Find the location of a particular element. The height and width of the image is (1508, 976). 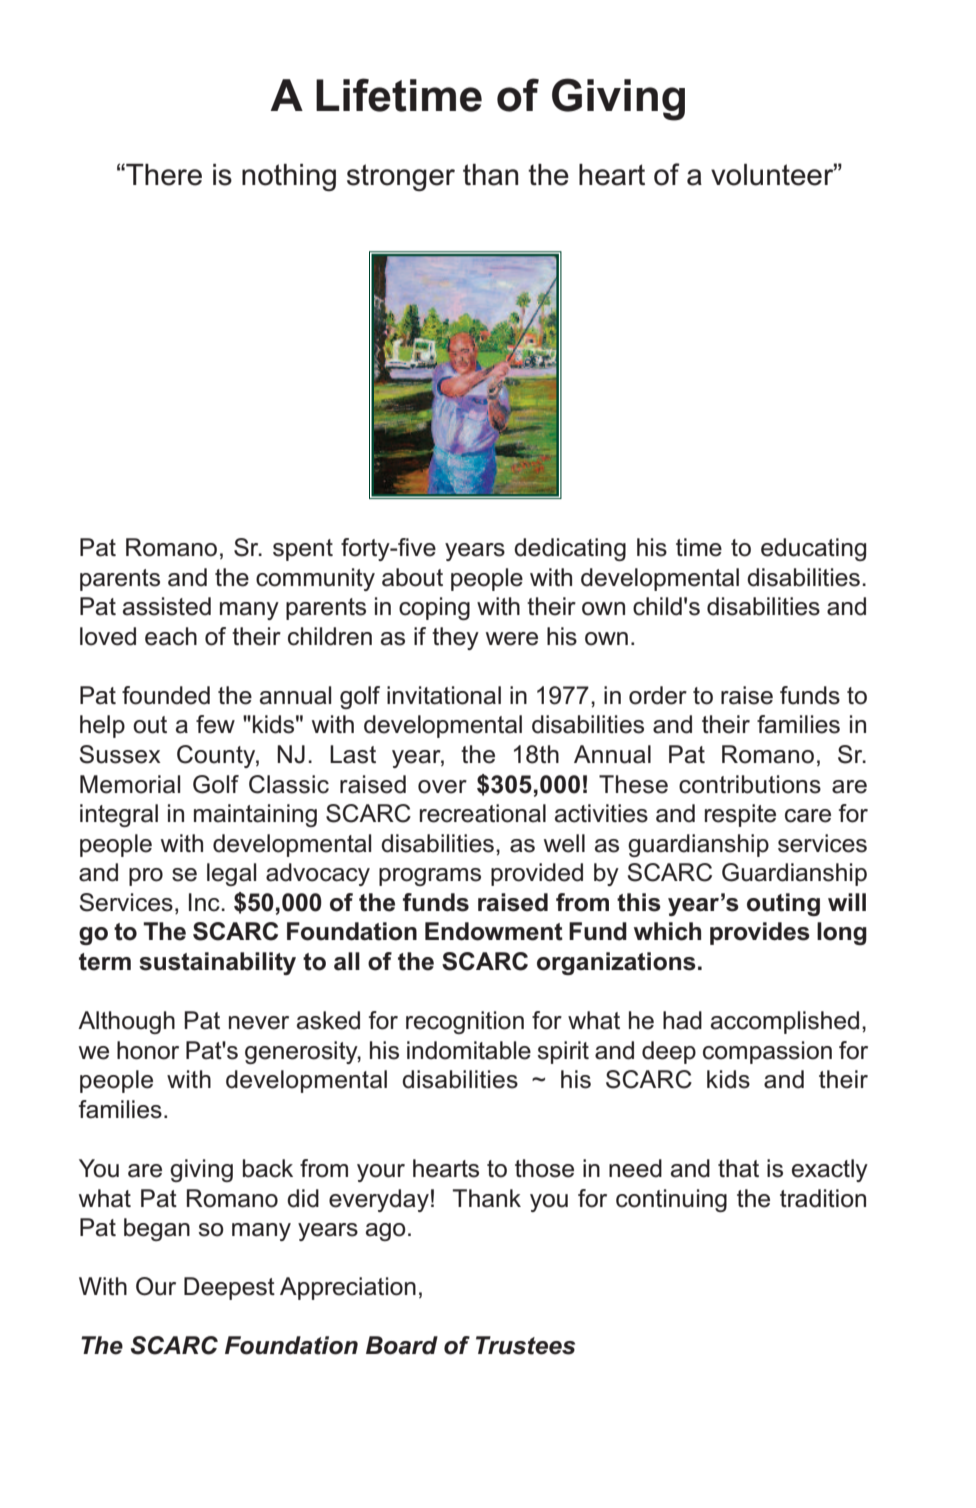

contributions is located at coordinates (750, 784).
